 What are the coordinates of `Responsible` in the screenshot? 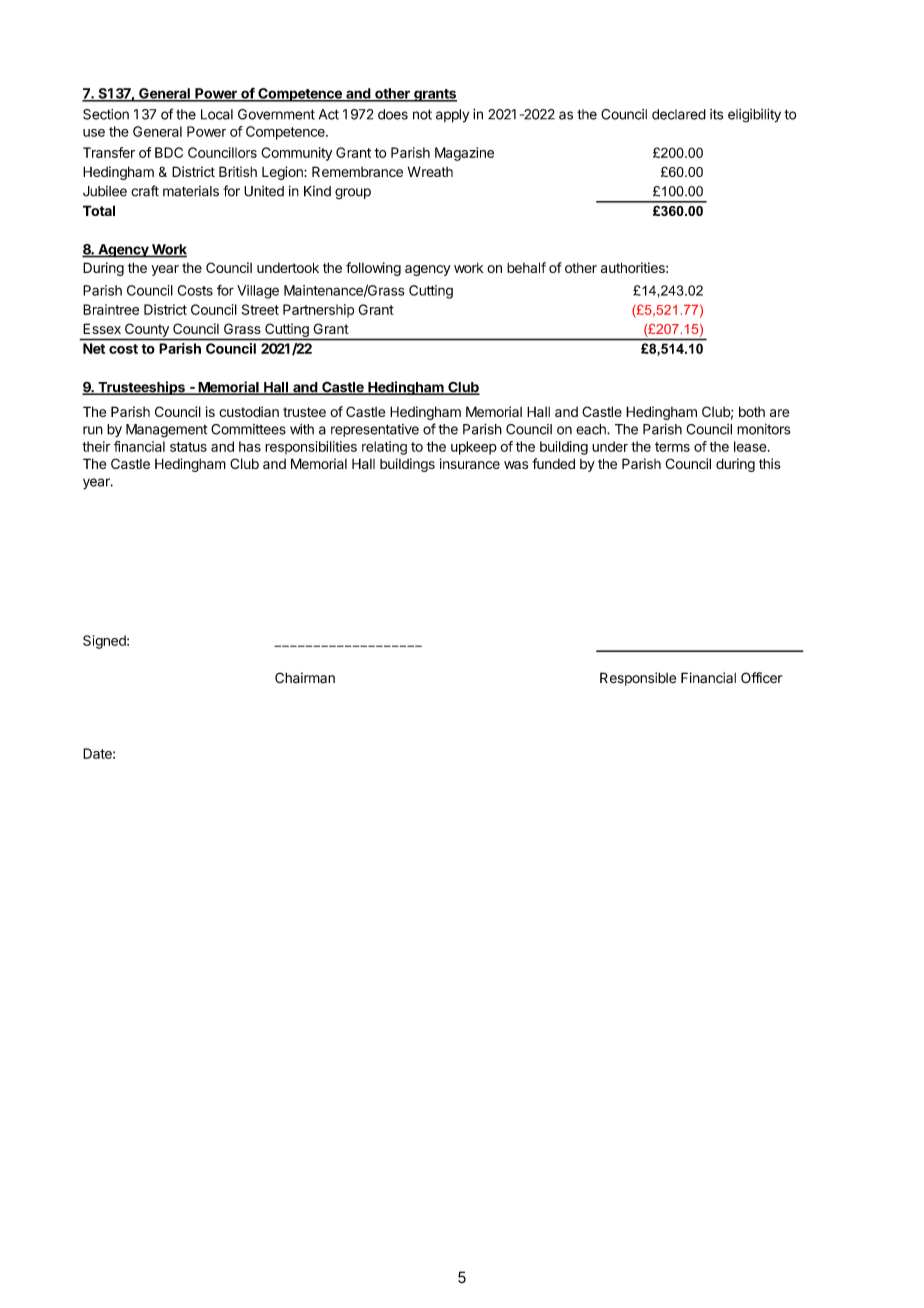 It's located at (638, 679).
